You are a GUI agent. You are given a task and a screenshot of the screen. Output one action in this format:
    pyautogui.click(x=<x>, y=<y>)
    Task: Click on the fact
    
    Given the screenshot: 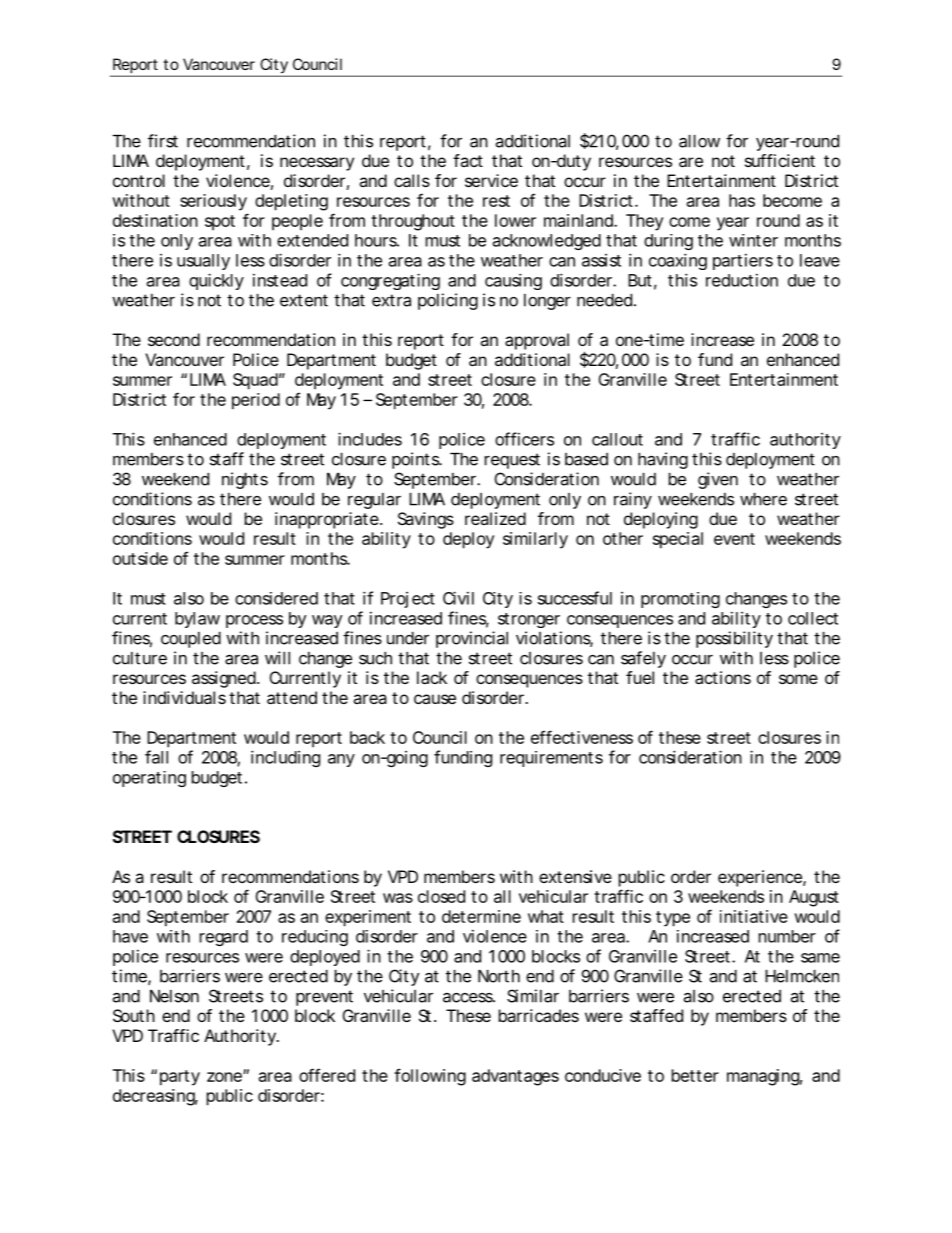 What is the action you would take?
    pyautogui.click(x=468, y=160)
